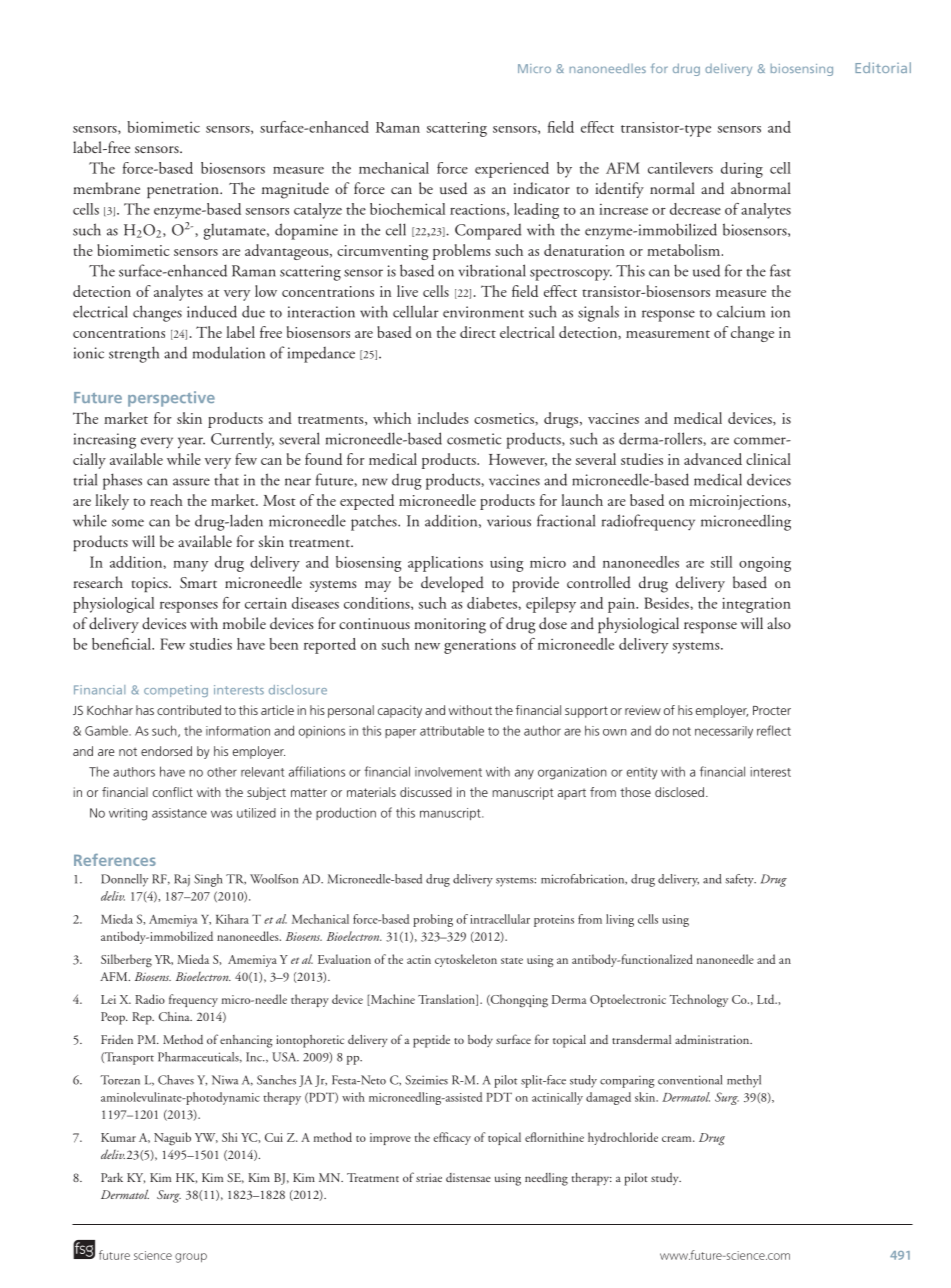 The height and width of the image is (1288, 951). I want to click on experienced, so click(512, 170).
